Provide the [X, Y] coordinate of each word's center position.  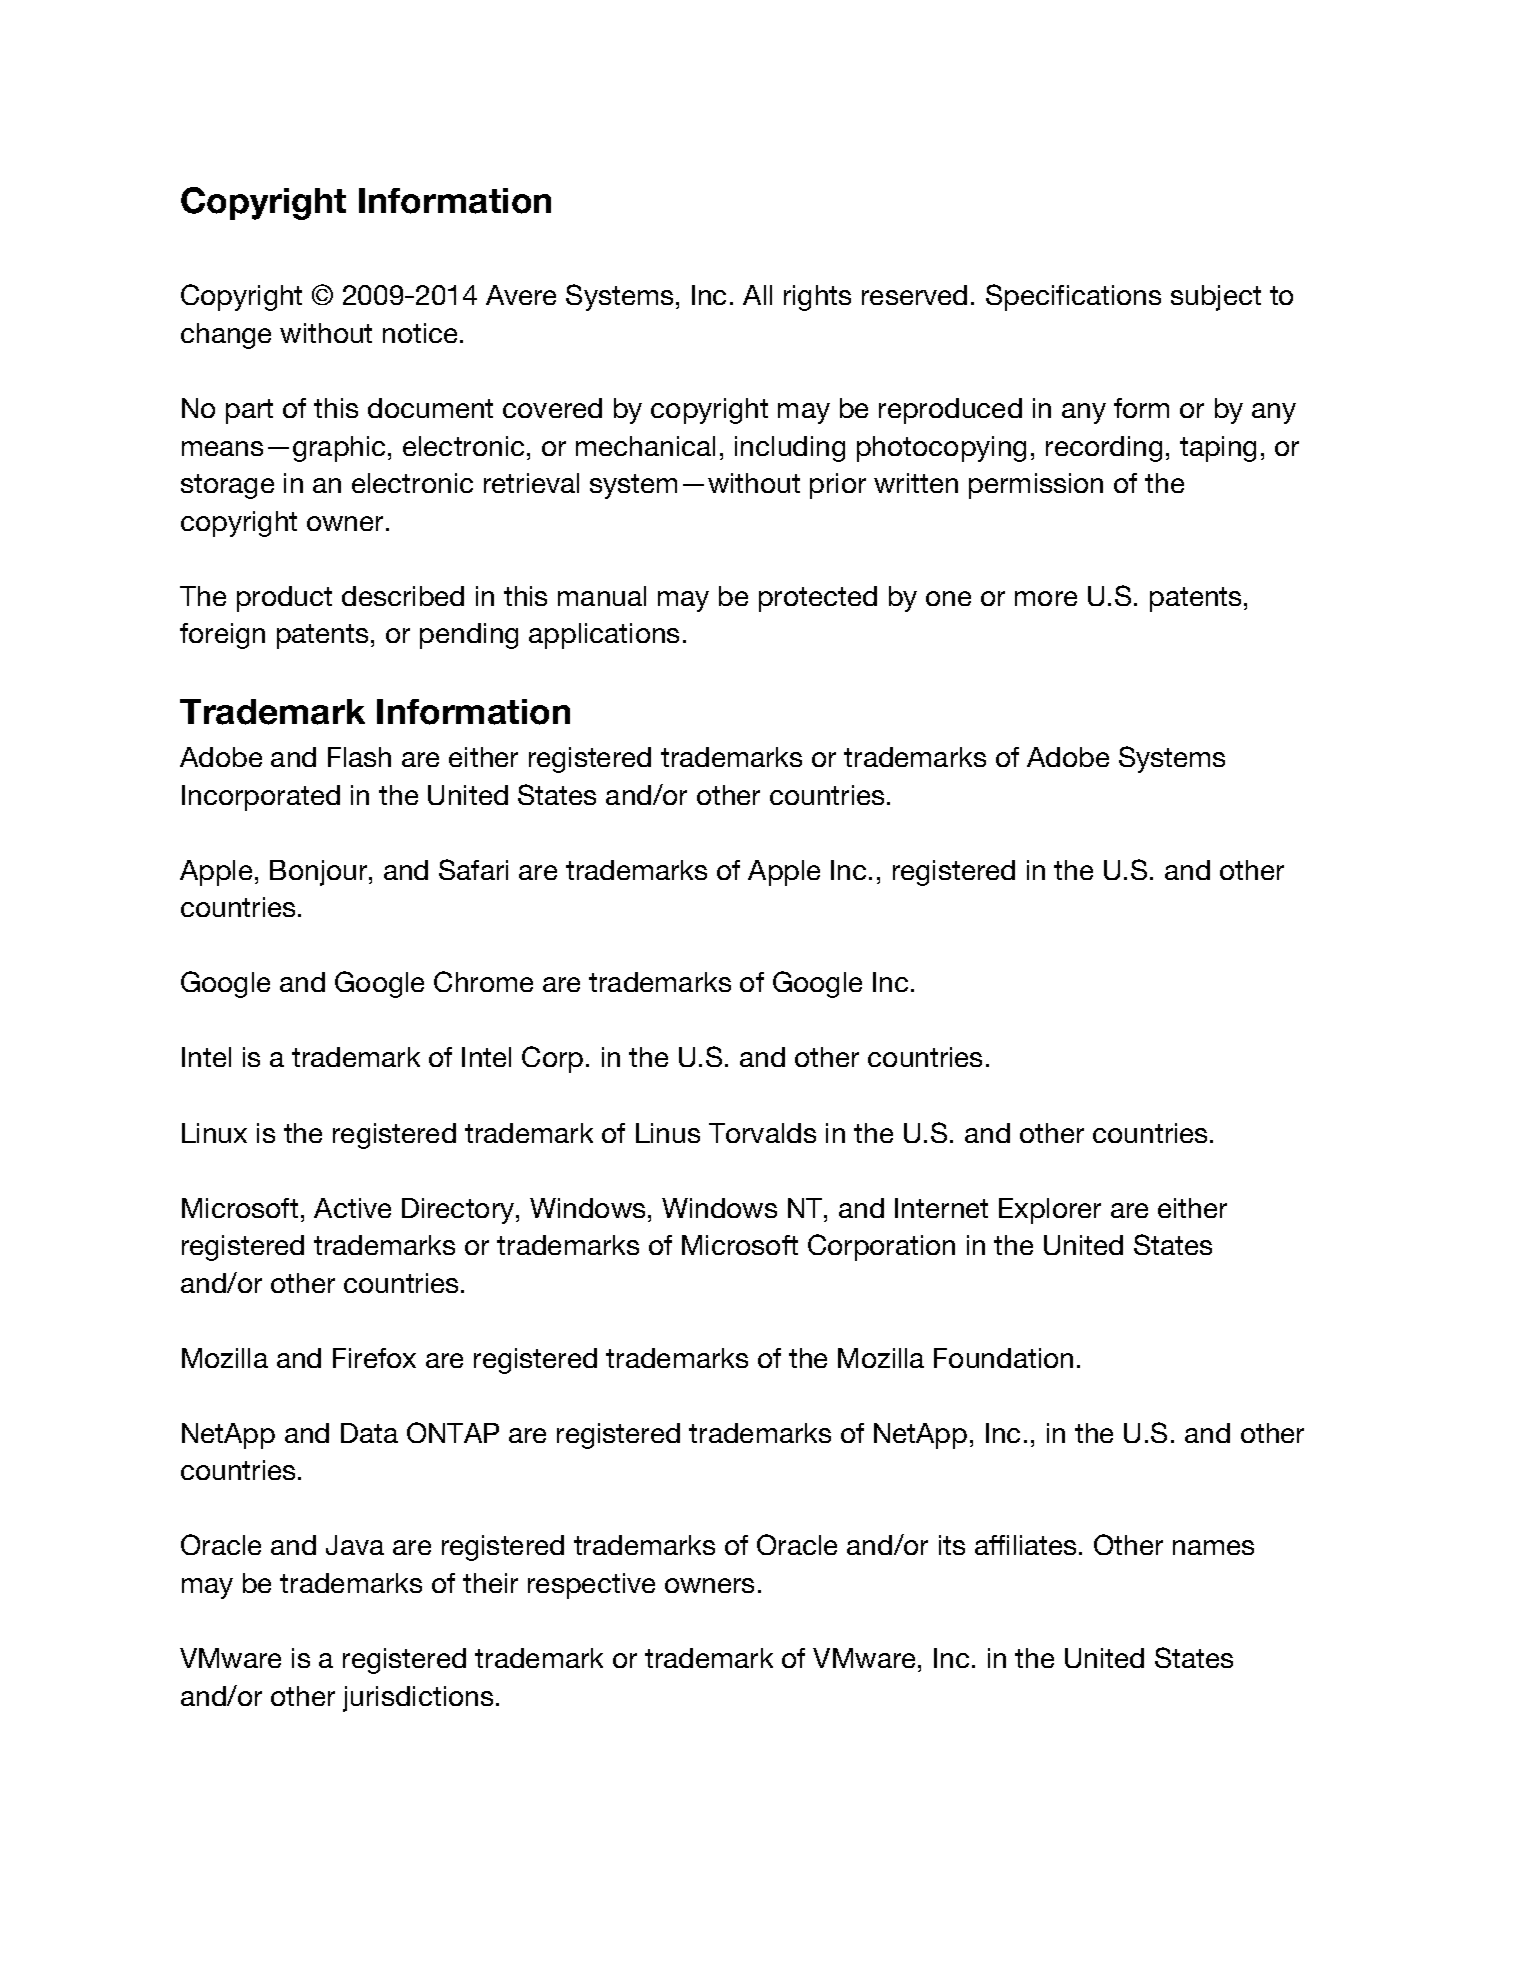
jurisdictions [418, 1699]
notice [422, 333]
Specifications [1073, 297]
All [757, 295]
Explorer [1050, 1211]
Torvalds [762, 1133]
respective [591, 1586]
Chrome [483, 981]
